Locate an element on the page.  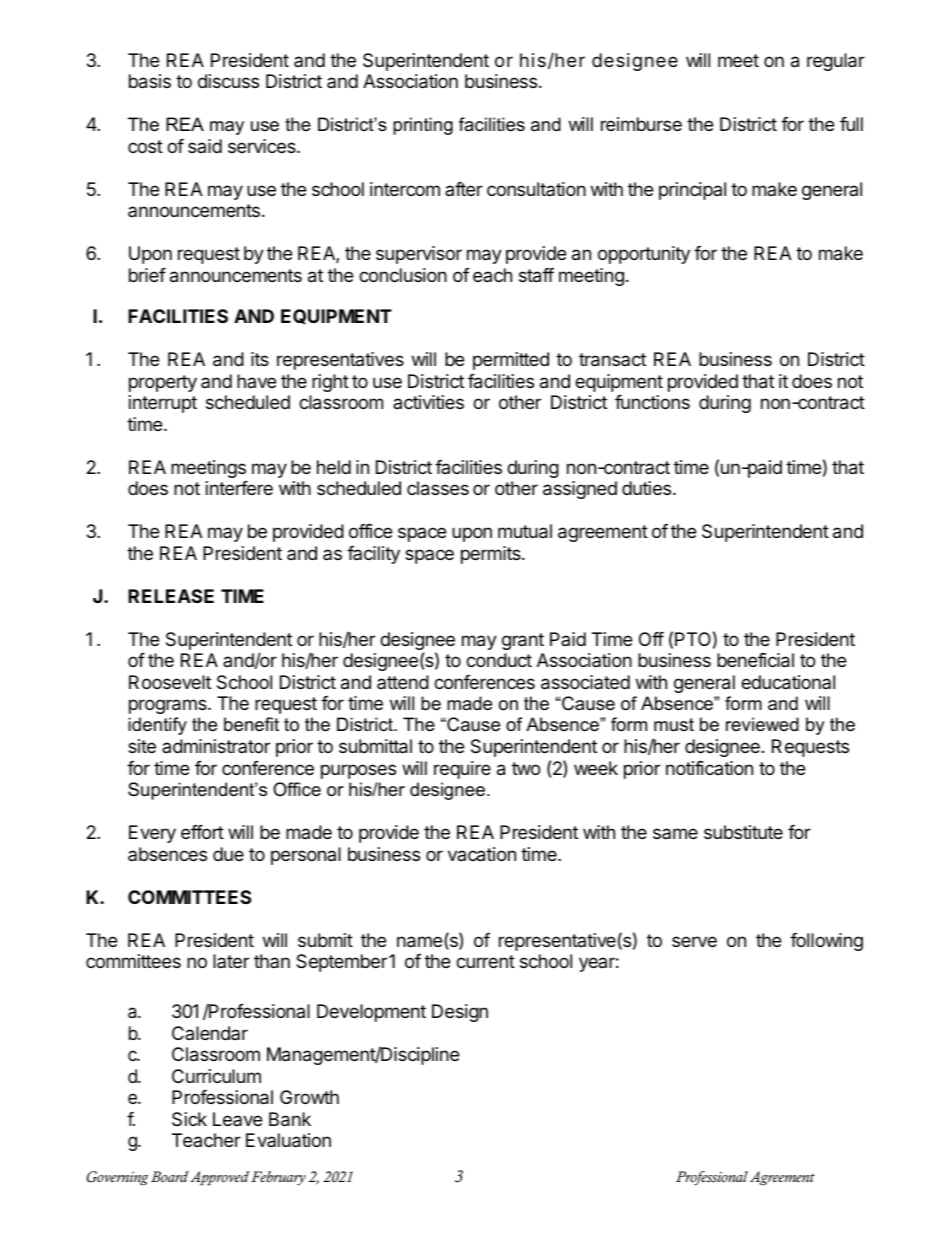
regular is located at coordinates (836, 62).
